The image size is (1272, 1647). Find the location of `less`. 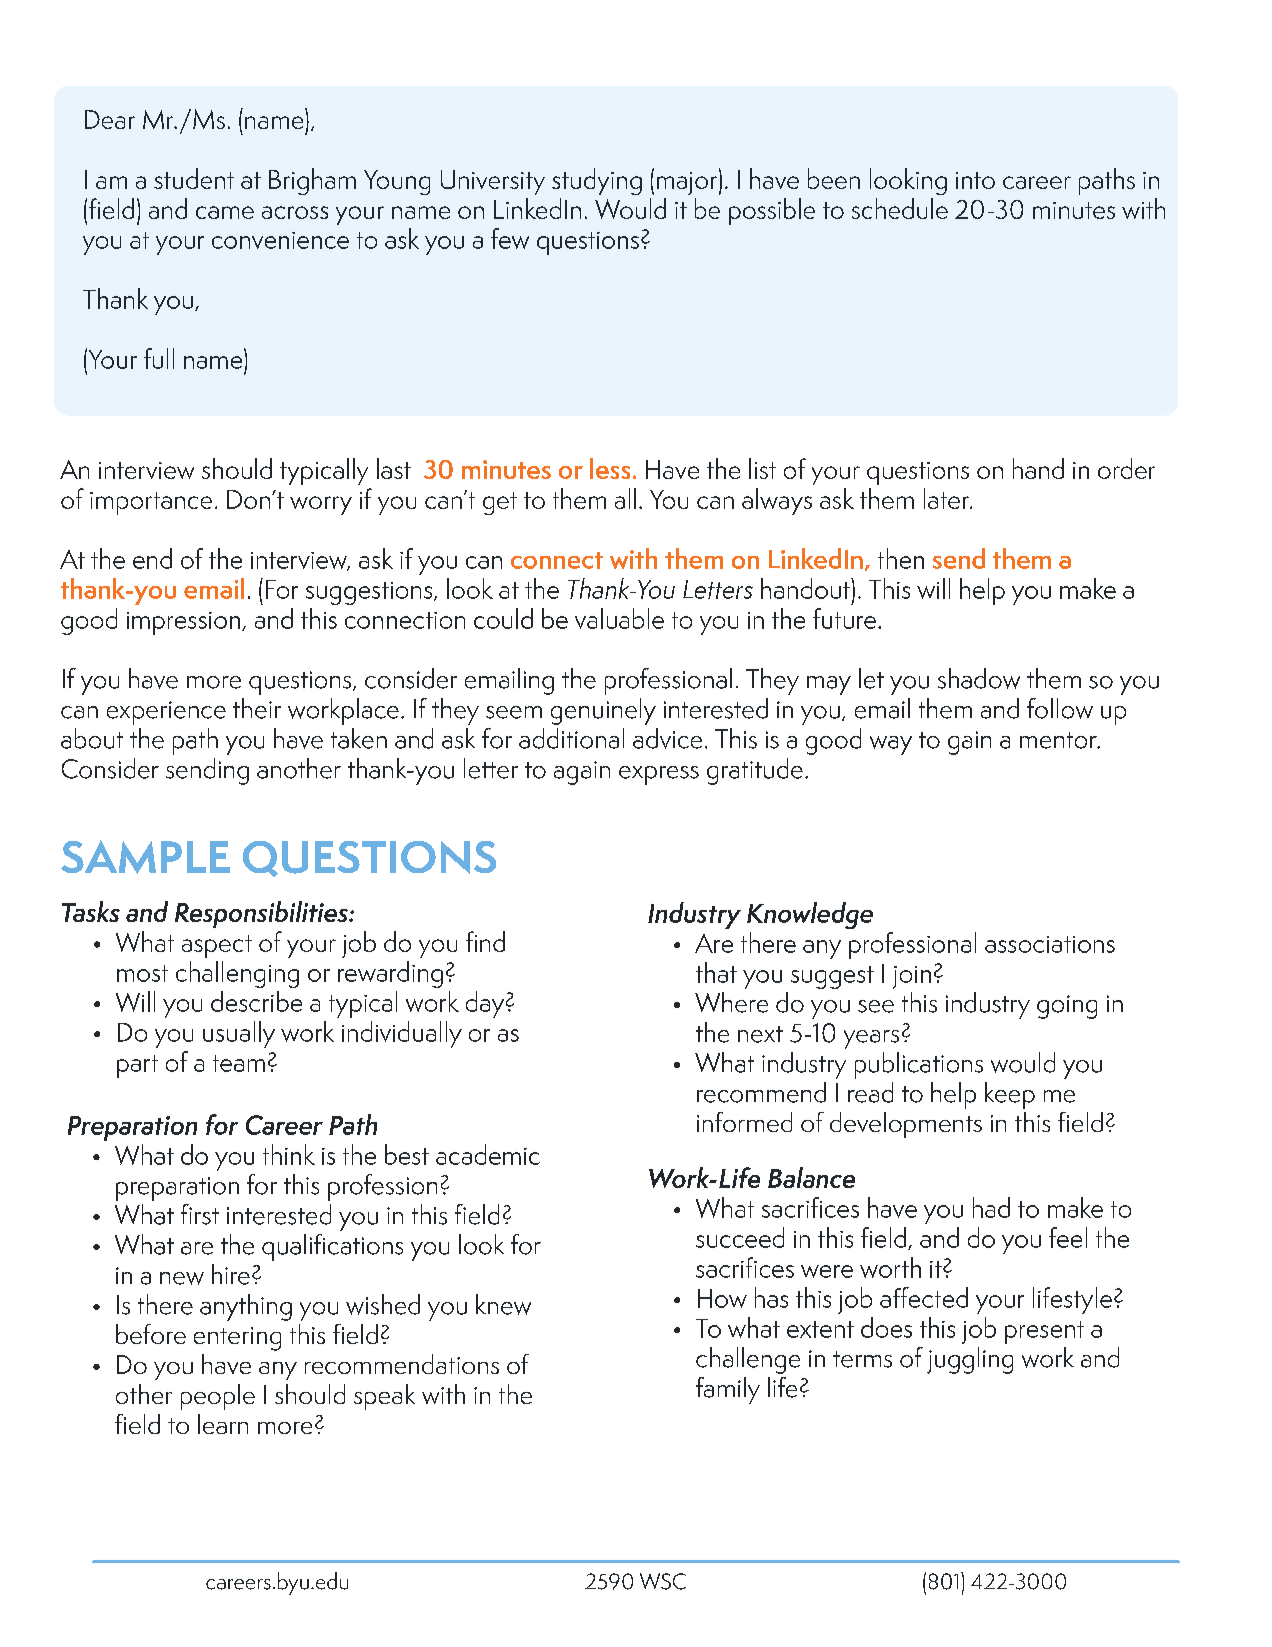

less is located at coordinates (610, 468).
